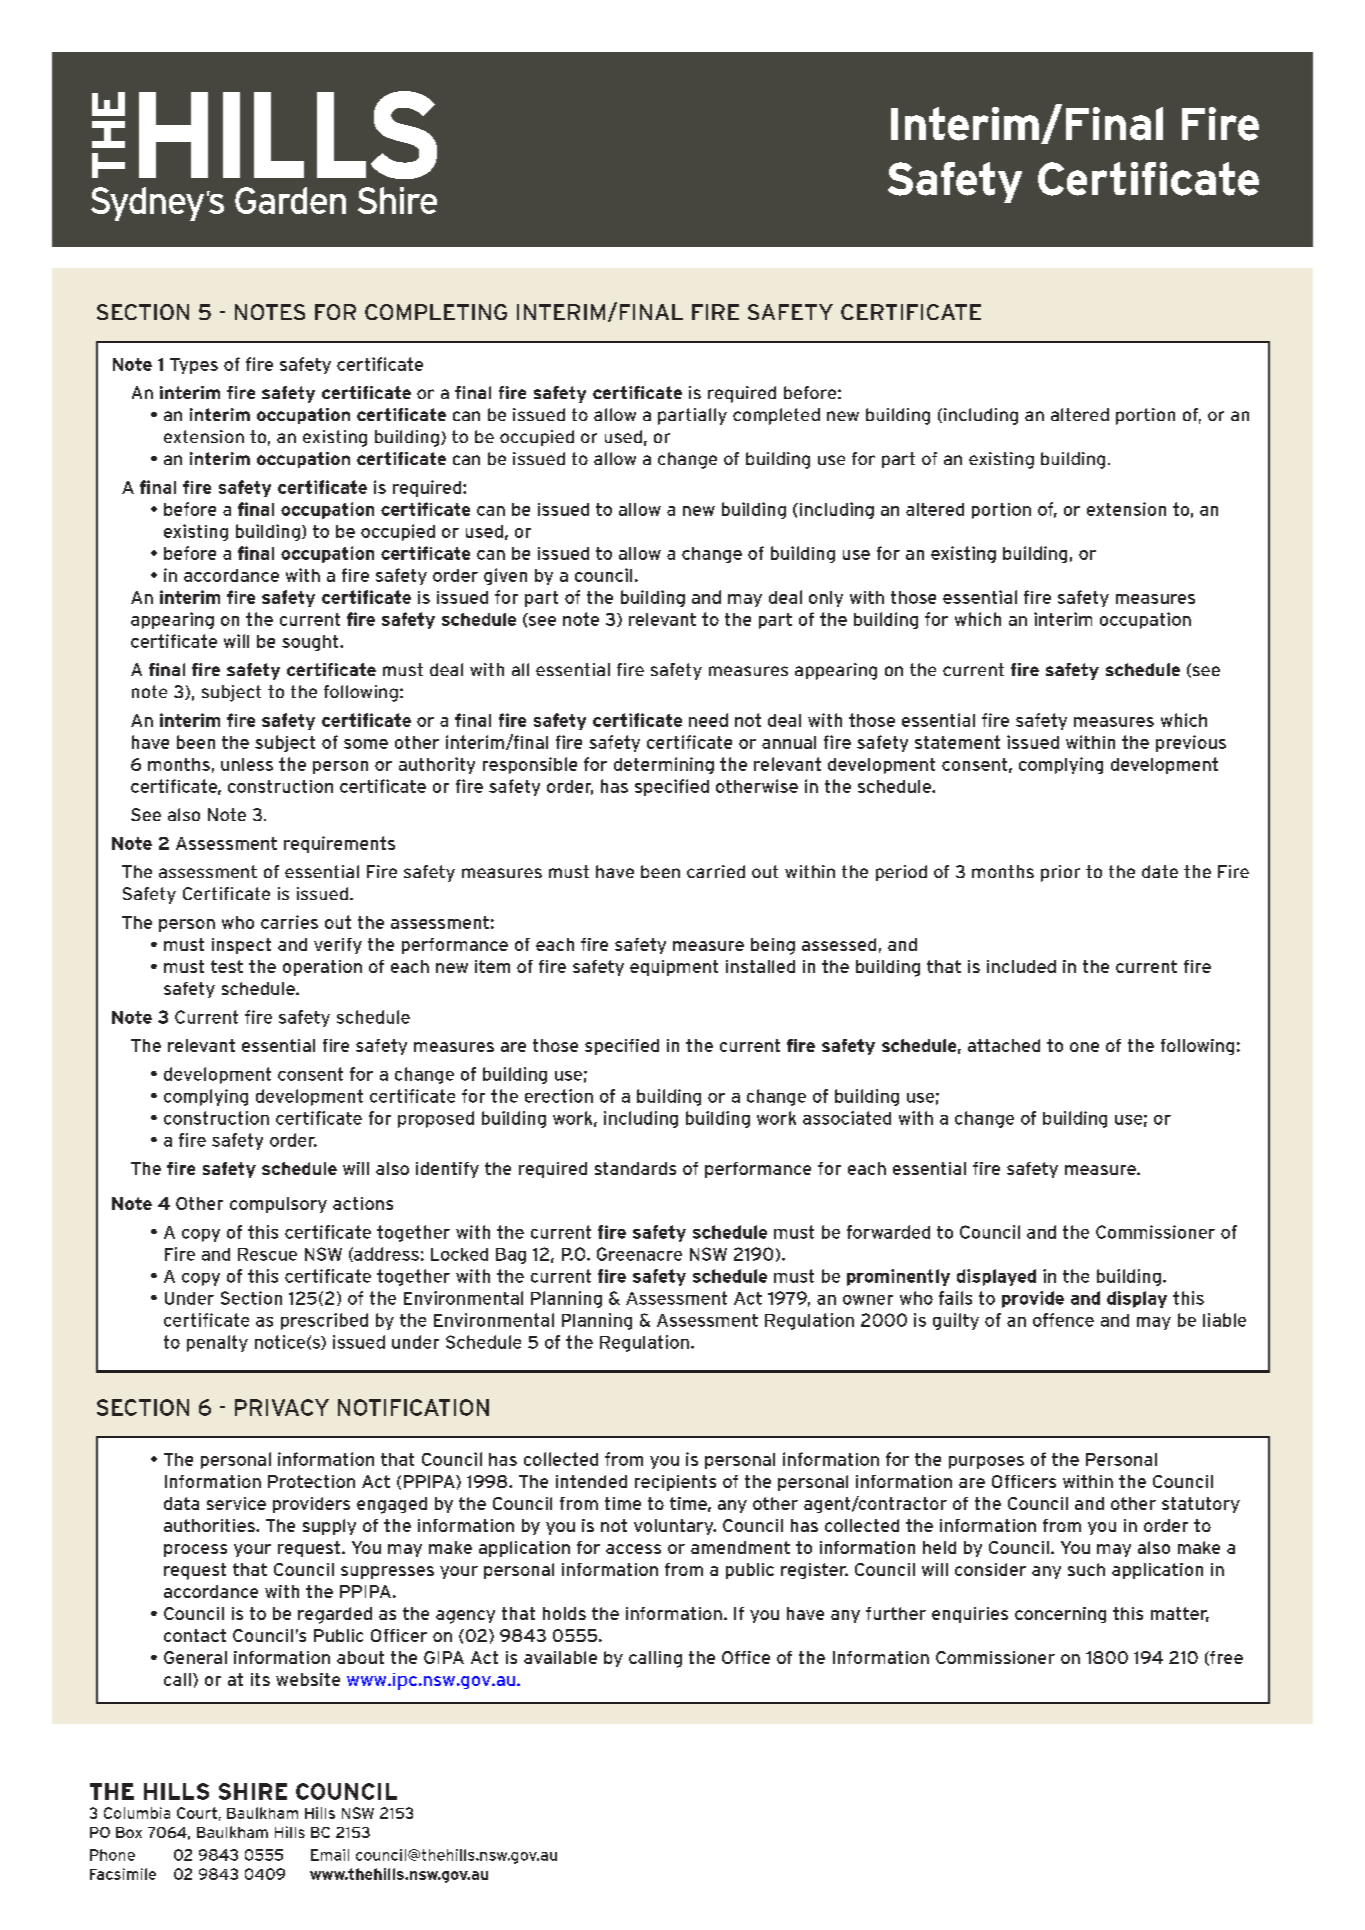 This document has height=1930, width=1365. I want to click on compulsory, so click(278, 1205).
